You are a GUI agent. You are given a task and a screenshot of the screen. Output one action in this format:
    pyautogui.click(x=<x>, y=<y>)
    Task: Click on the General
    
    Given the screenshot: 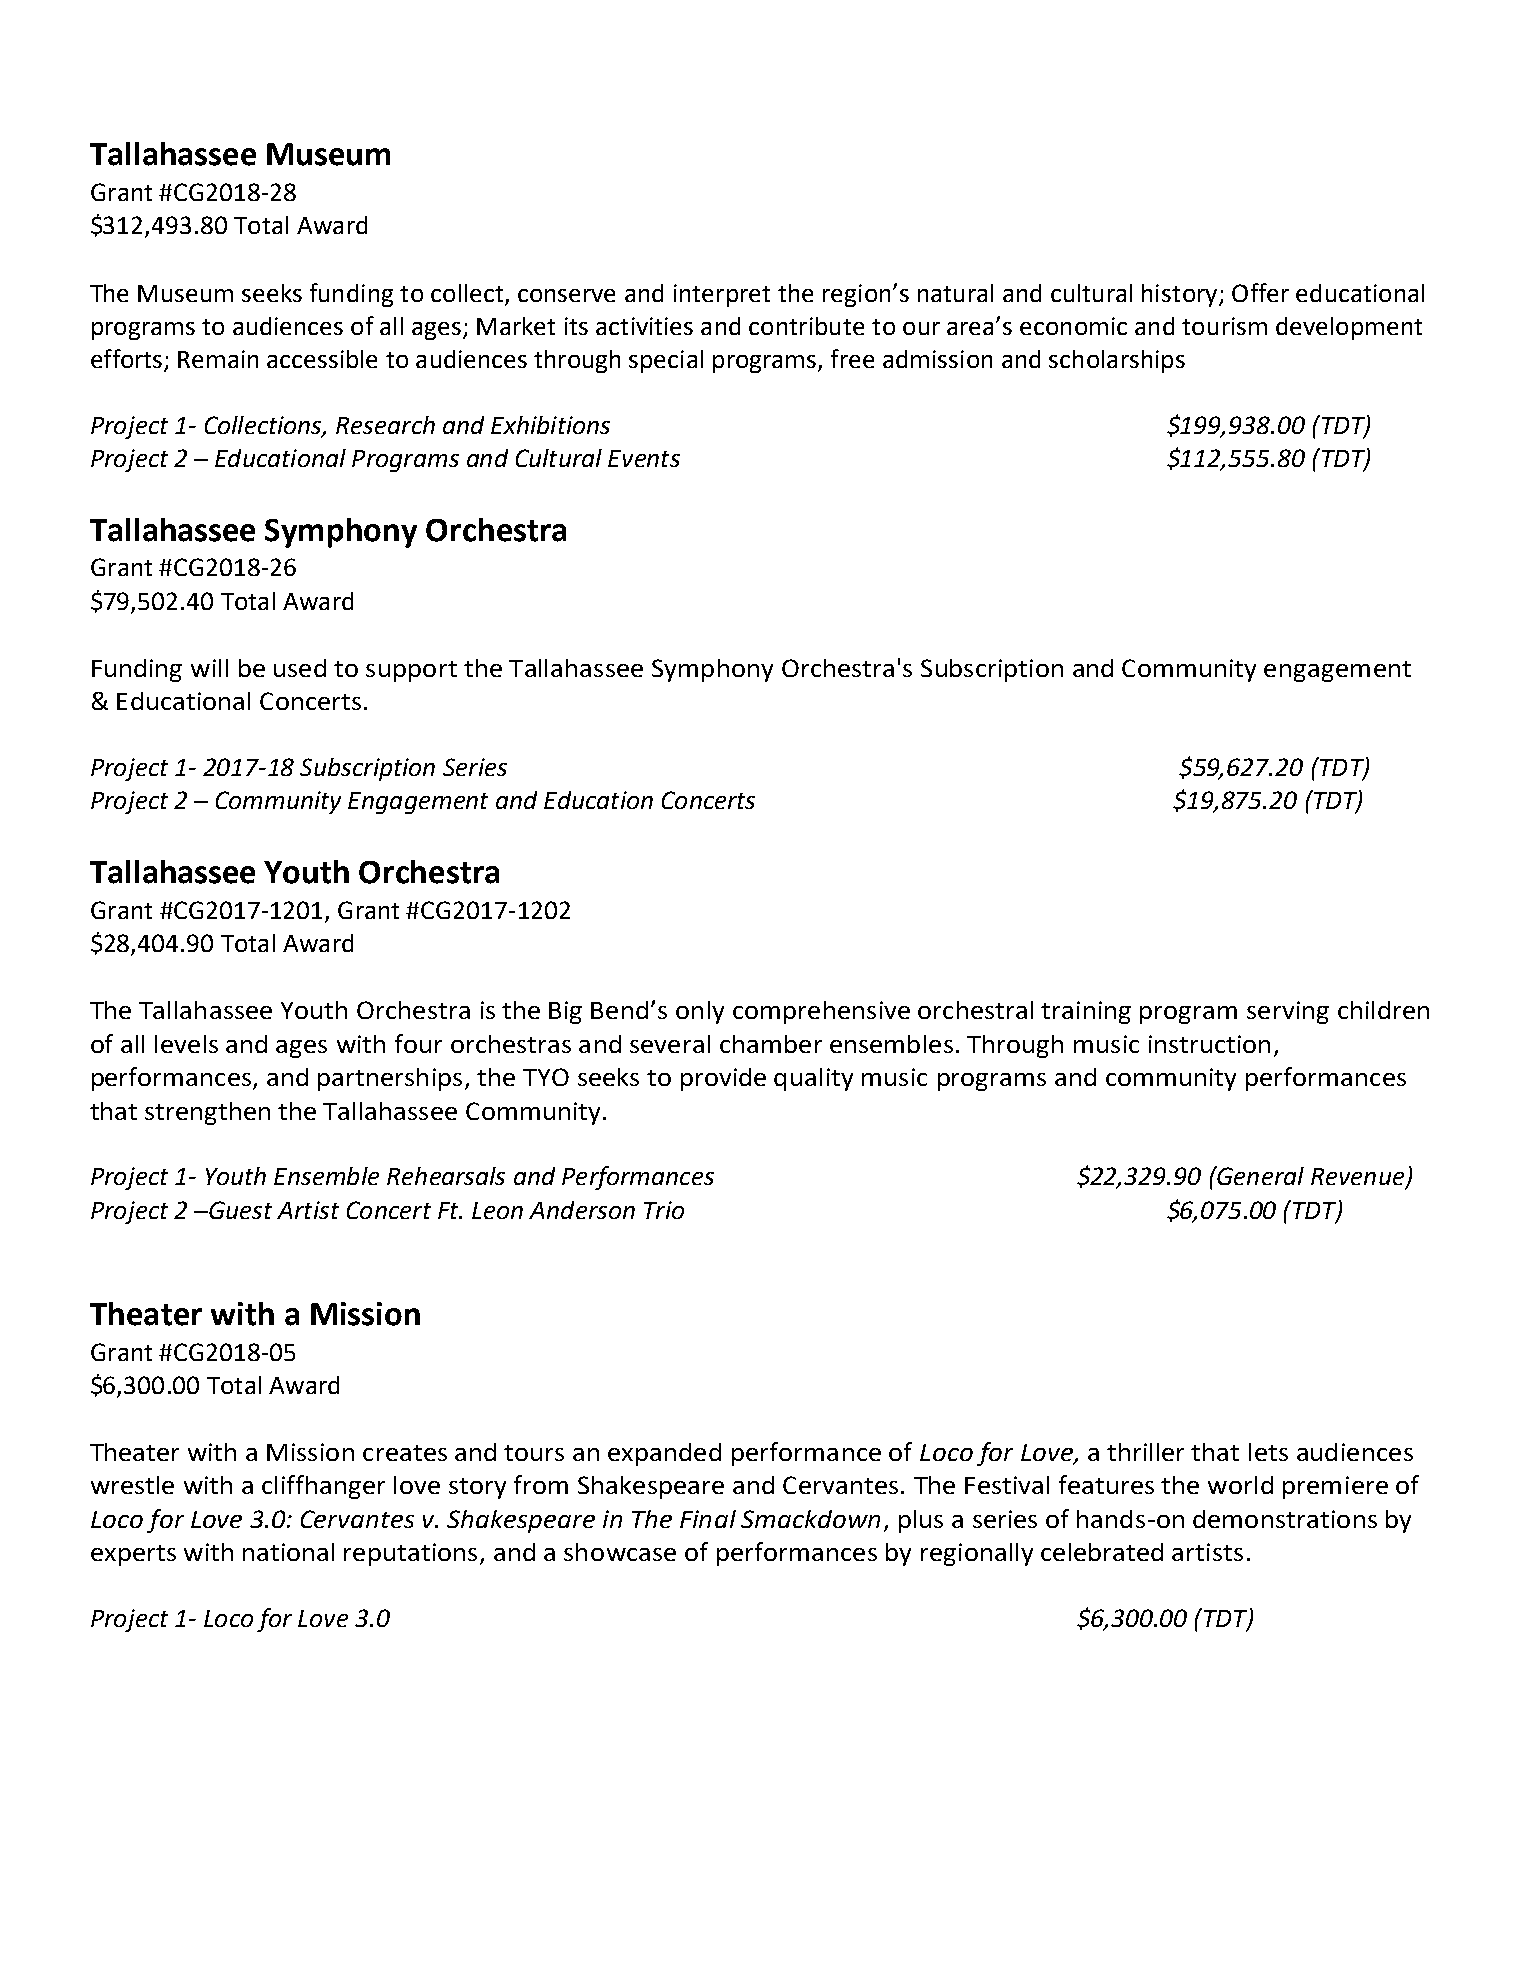 What is the action you would take?
    pyautogui.click(x=1259, y=1175)
